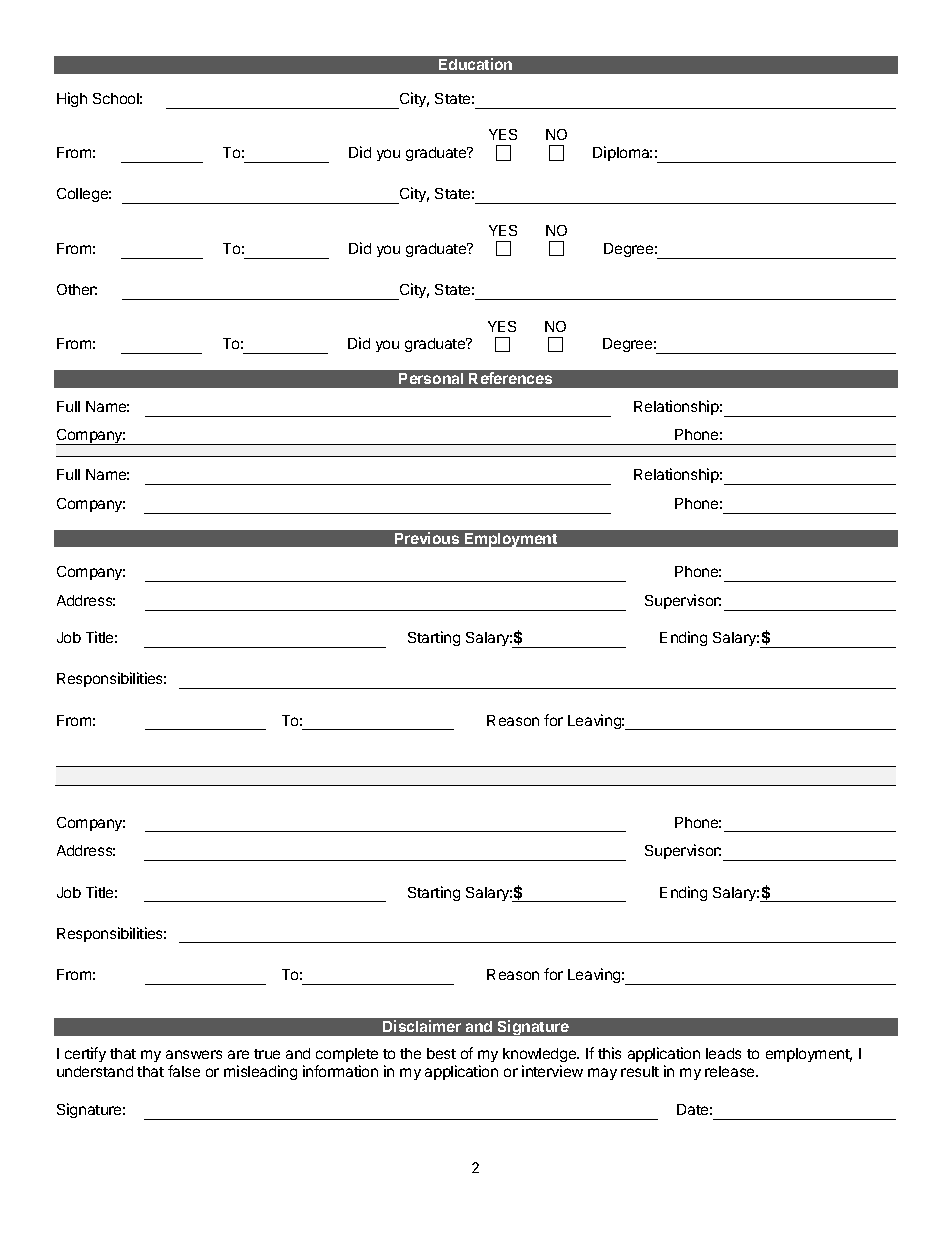  I want to click on best, so click(441, 1053).
